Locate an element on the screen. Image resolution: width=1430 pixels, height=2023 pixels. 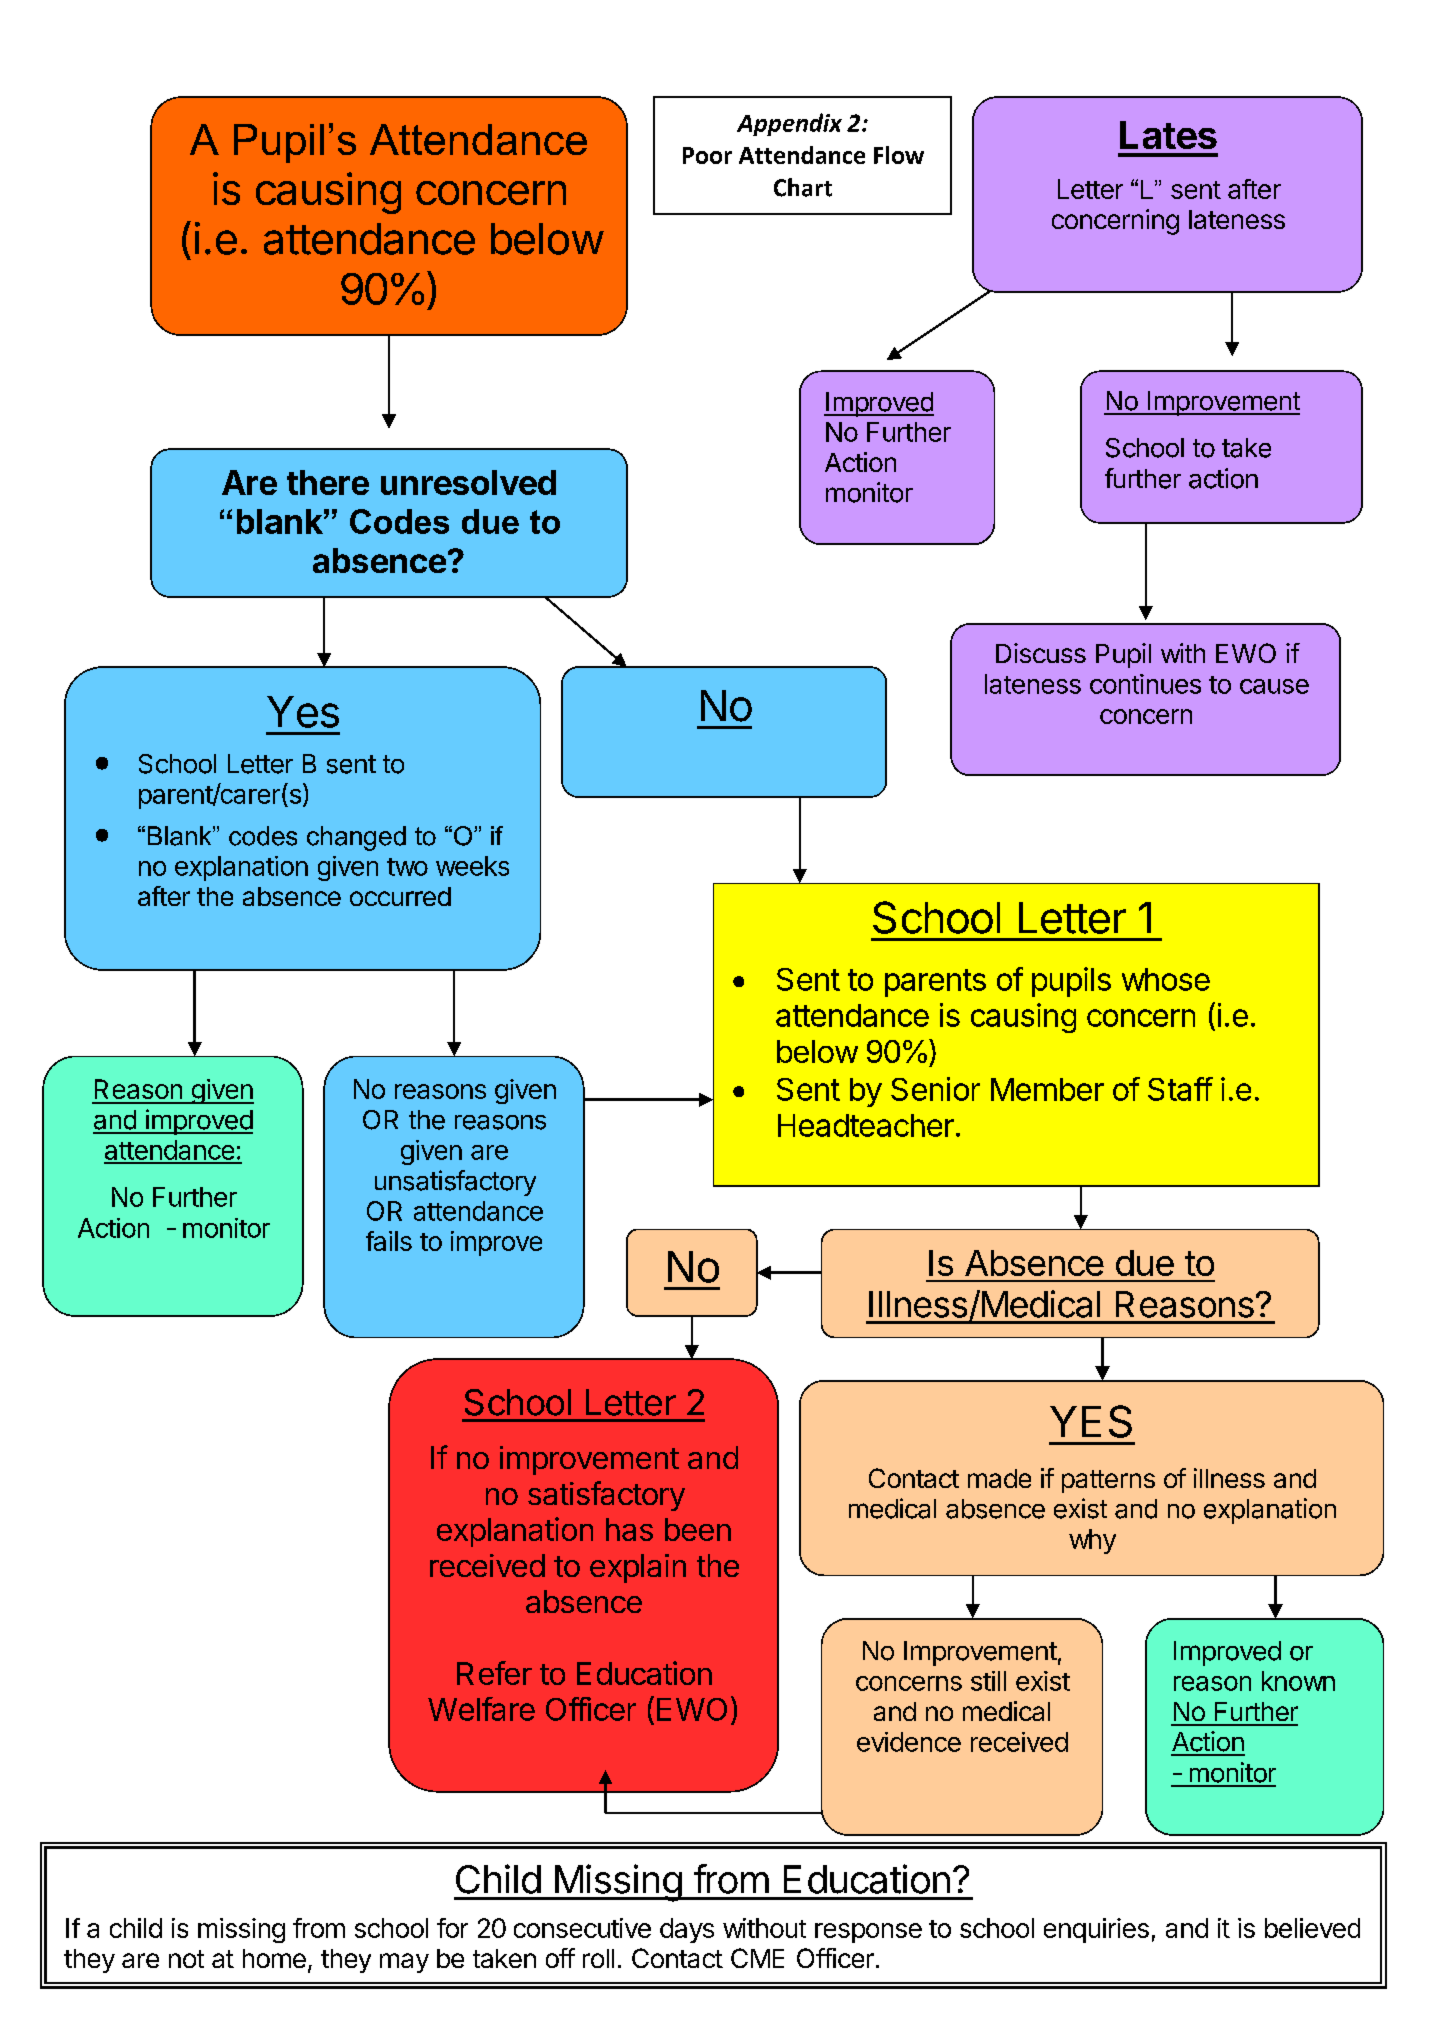
there is located at coordinates (328, 482).
